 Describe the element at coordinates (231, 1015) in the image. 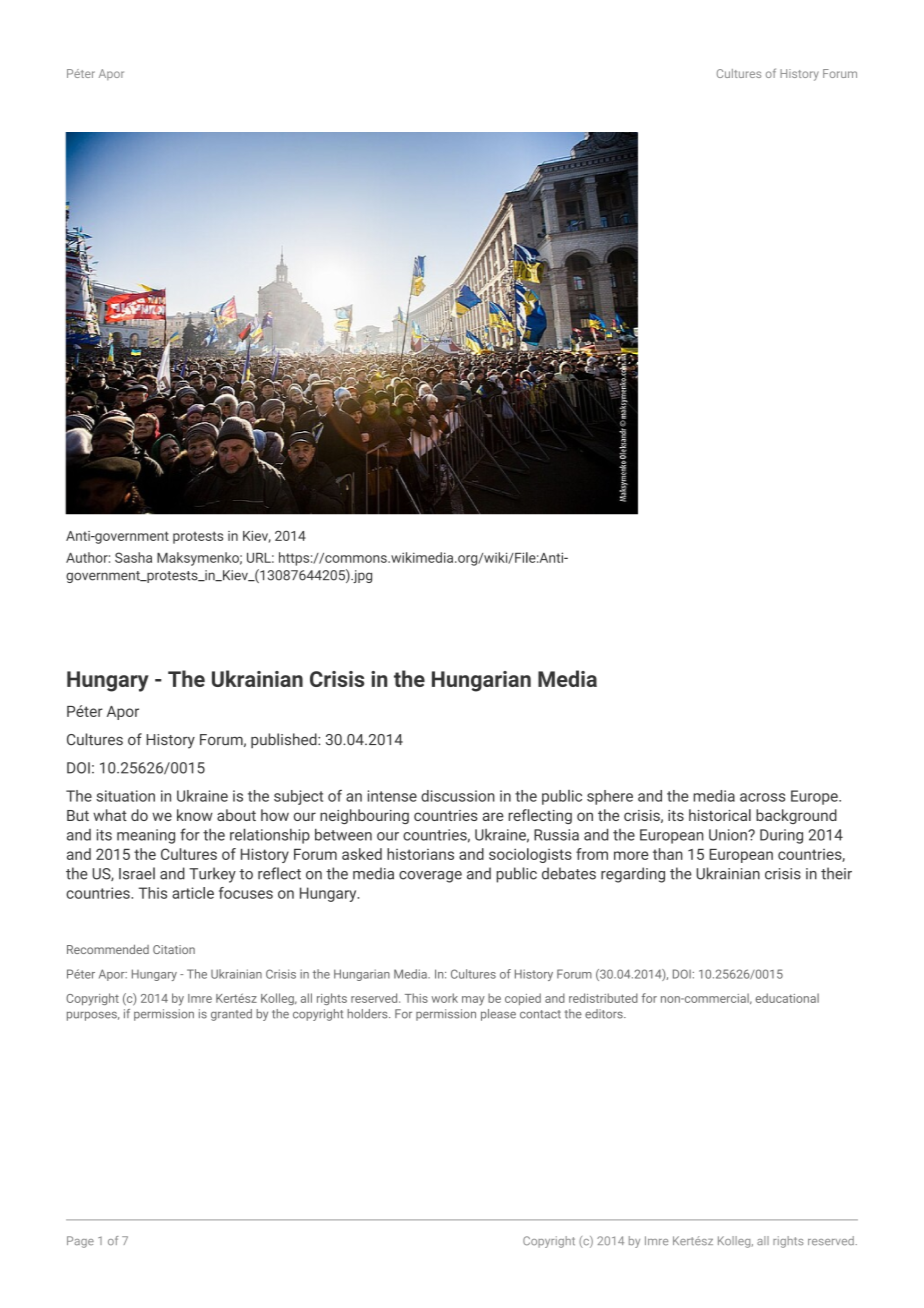

I see `granted` at that location.
